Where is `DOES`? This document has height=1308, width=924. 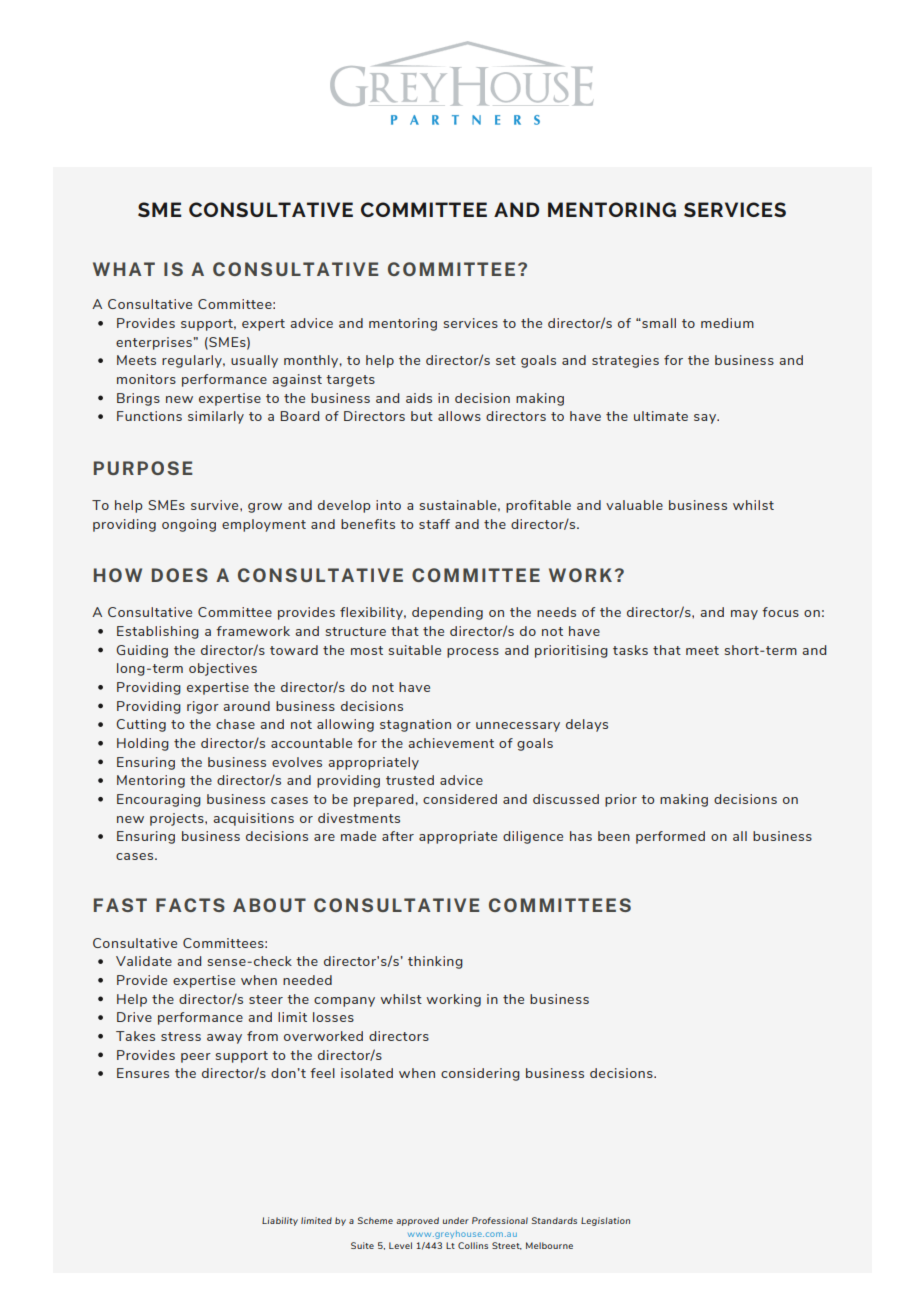
DOES is located at coordinates (180, 575).
